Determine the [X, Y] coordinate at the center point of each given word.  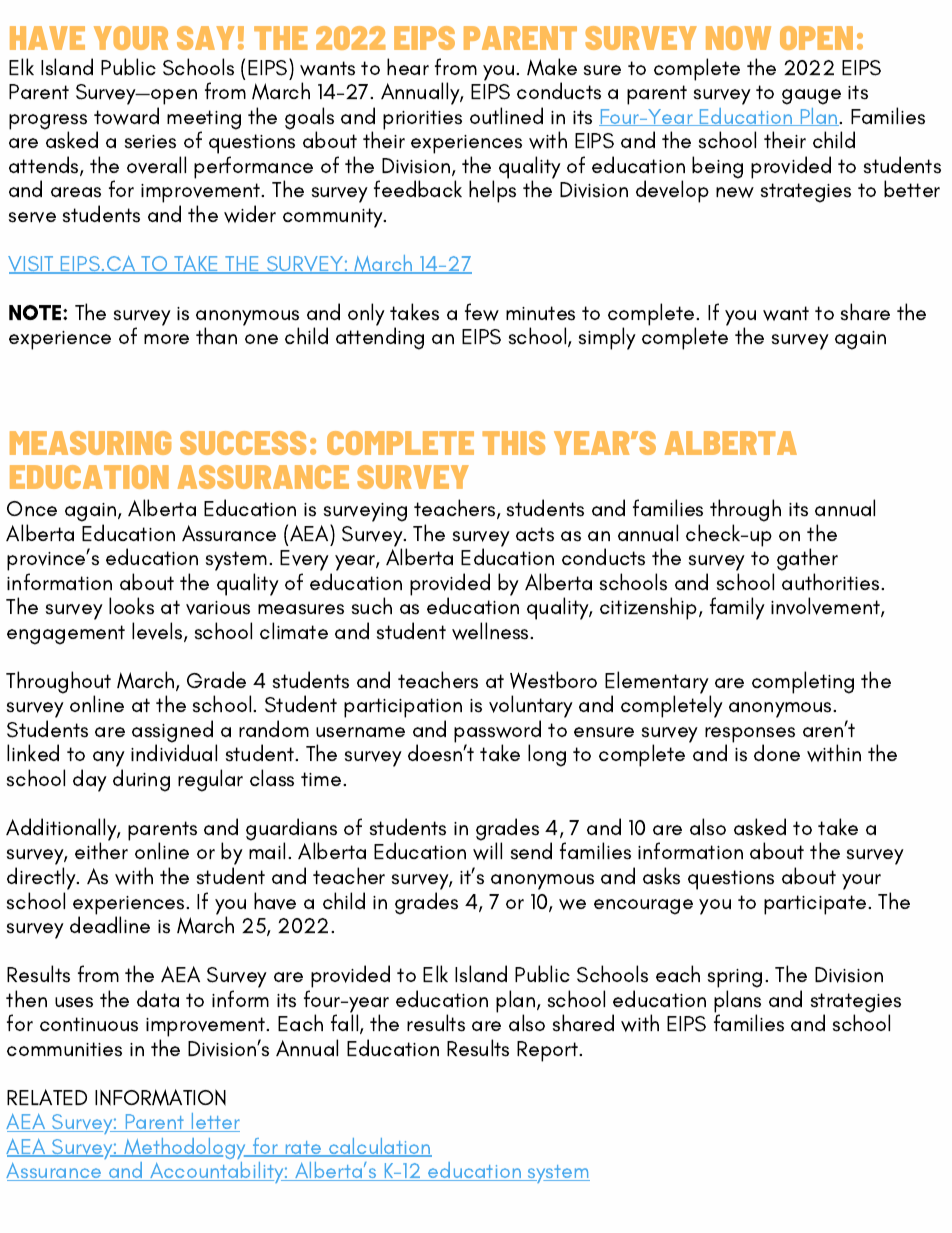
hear [408, 66]
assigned [172, 732]
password [497, 732]
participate [816, 905]
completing [803, 682]
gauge [811, 97]
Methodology [185, 1148]
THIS [513, 443]
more [166, 339]
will [487, 851]
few [482, 312]
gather [807, 561]
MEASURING [90, 443]
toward [126, 116]
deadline [110, 924]
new [735, 192]
